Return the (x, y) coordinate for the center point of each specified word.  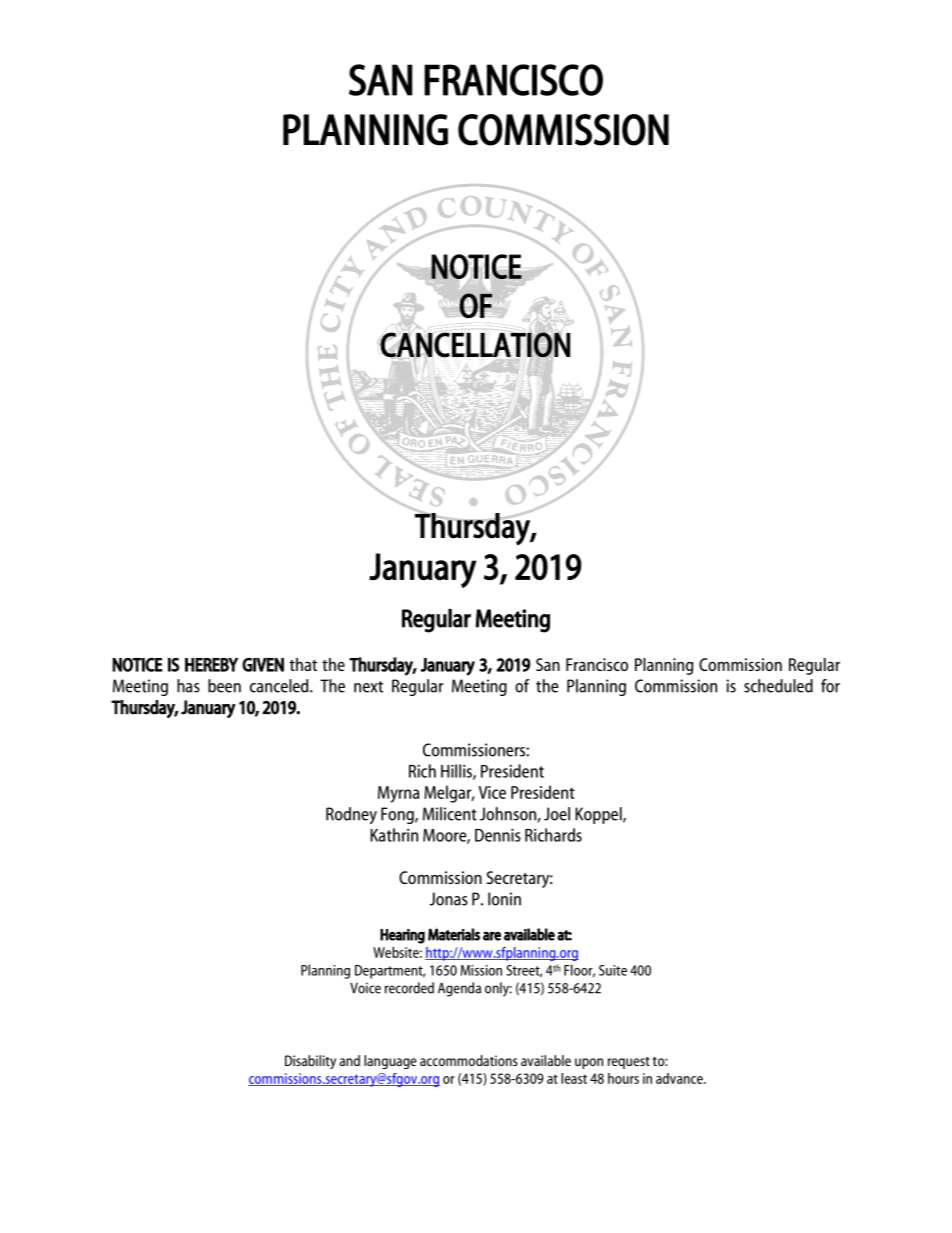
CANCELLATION (475, 345)
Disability (310, 1062)
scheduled (778, 686)
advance (680, 1078)
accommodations (469, 1060)
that (303, 664)
